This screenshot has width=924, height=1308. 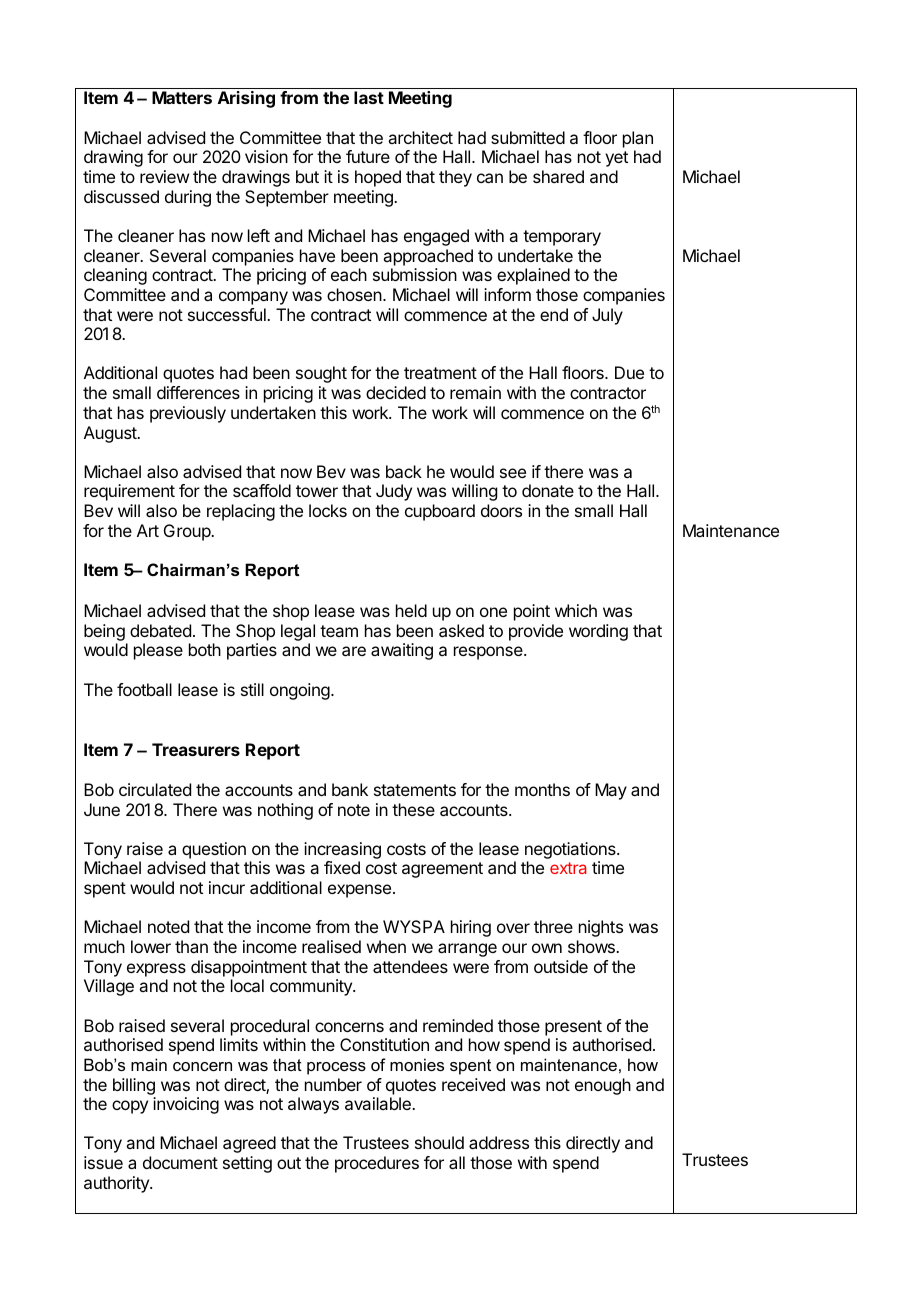 I want to click on enough, so click(x=603, y=1086).
